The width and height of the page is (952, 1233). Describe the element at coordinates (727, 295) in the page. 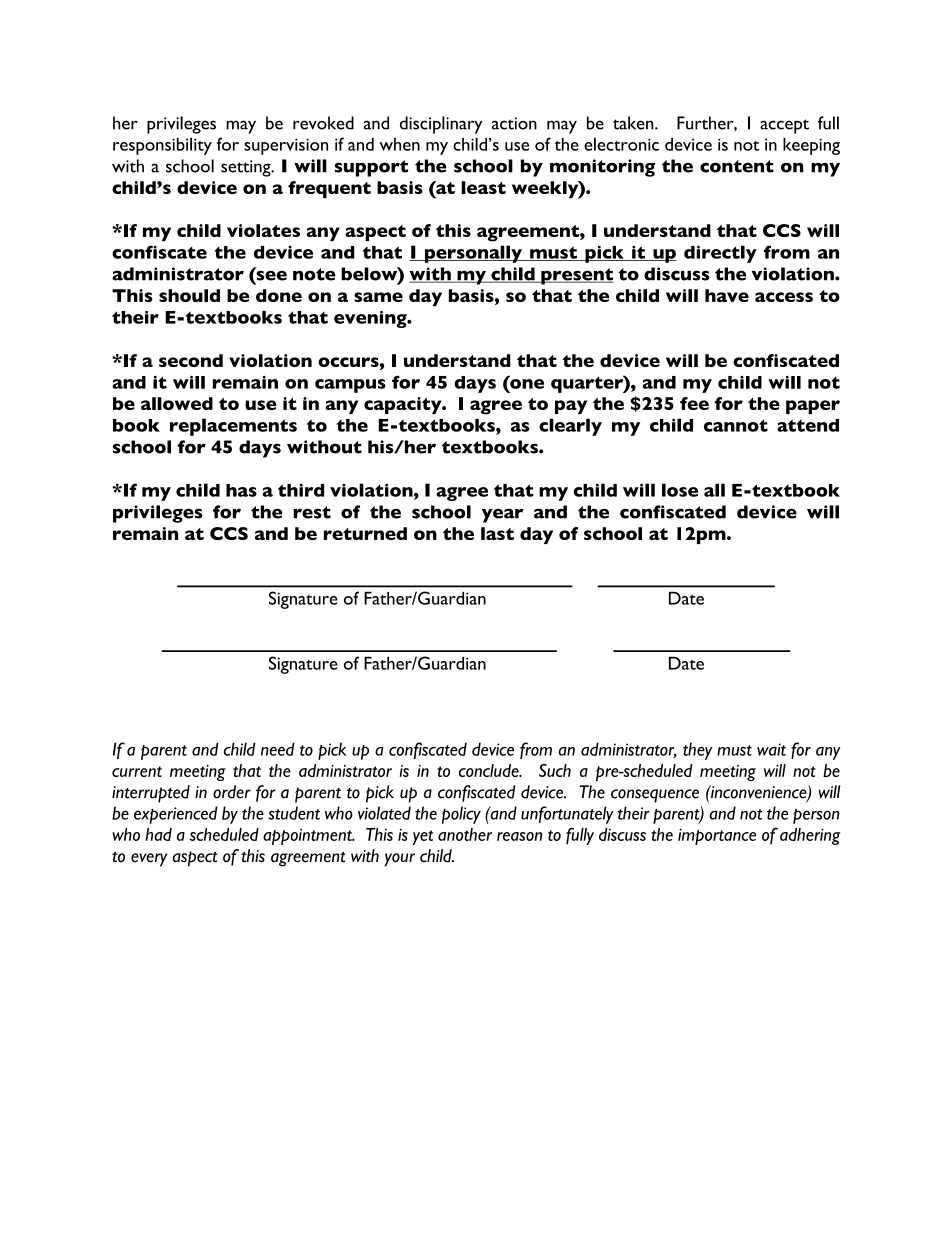

I see `have` at that location.
